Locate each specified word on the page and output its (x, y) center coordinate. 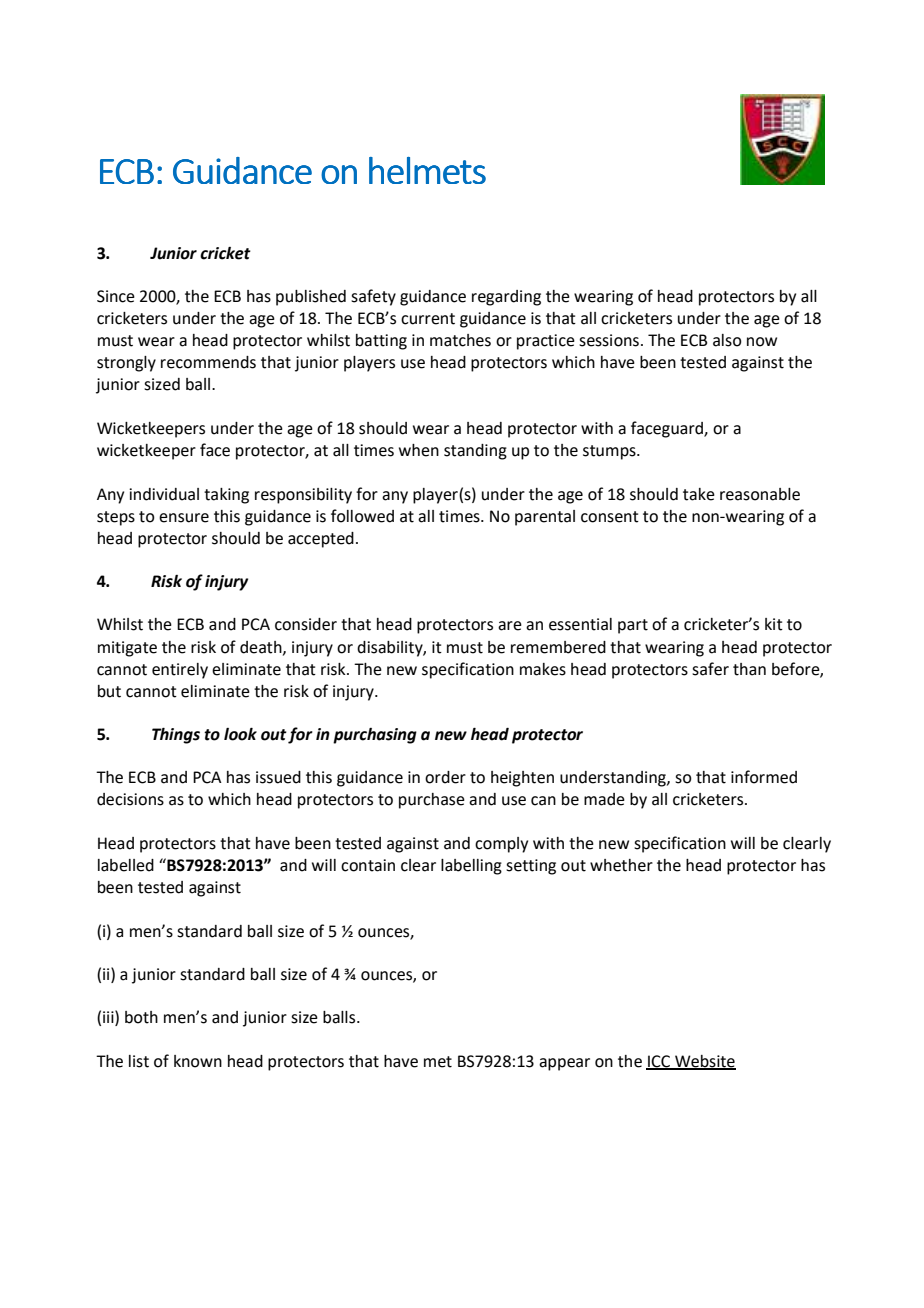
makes (543, 669)
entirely (180, 671)
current (428, 319)
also (727, 340)
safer (710, 669)
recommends (208, 362)
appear (564, 1064)
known (198, 1061)
